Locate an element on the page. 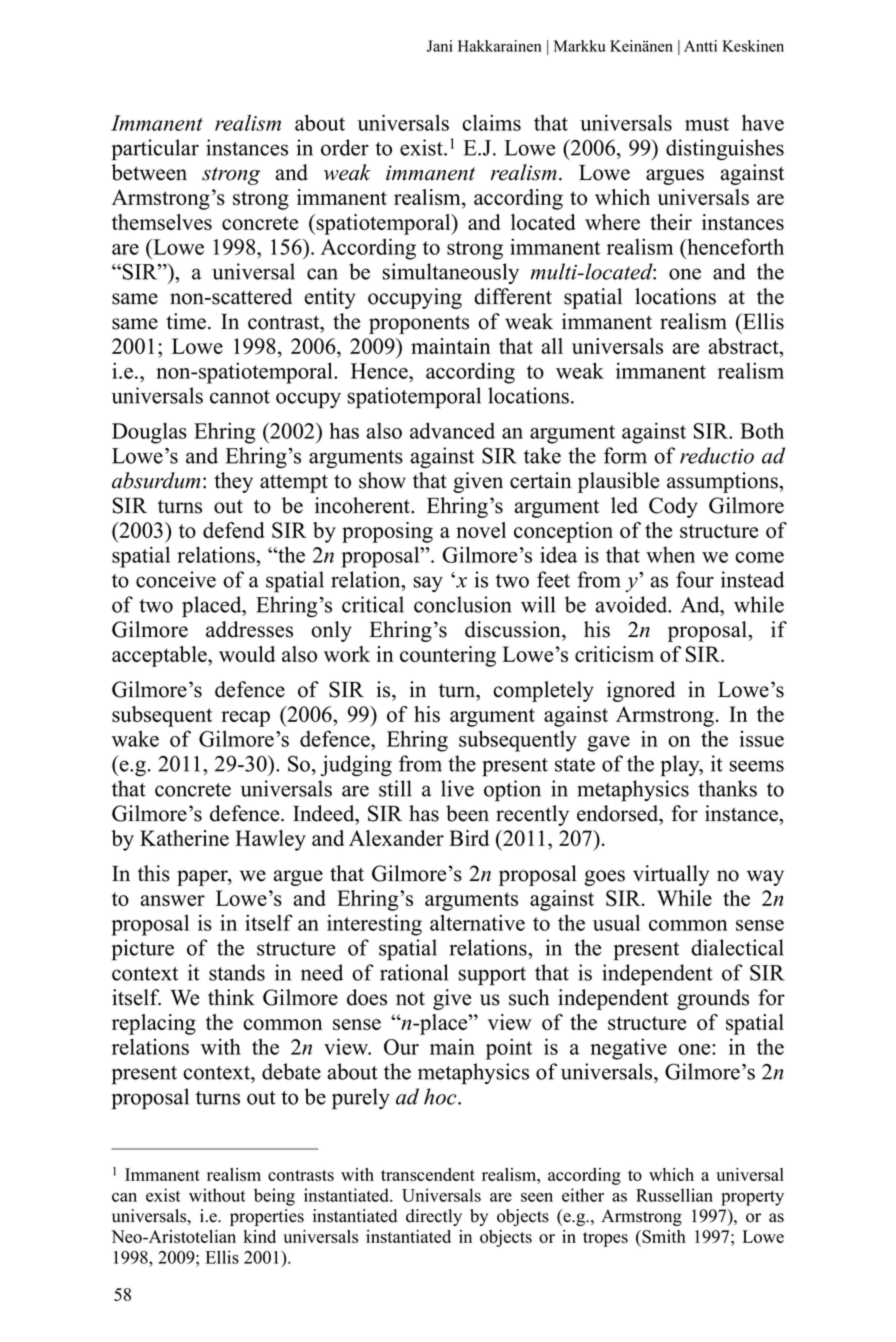 The height and width of the page is (1342, 896). properties is located at coordinates (267, 1217).
